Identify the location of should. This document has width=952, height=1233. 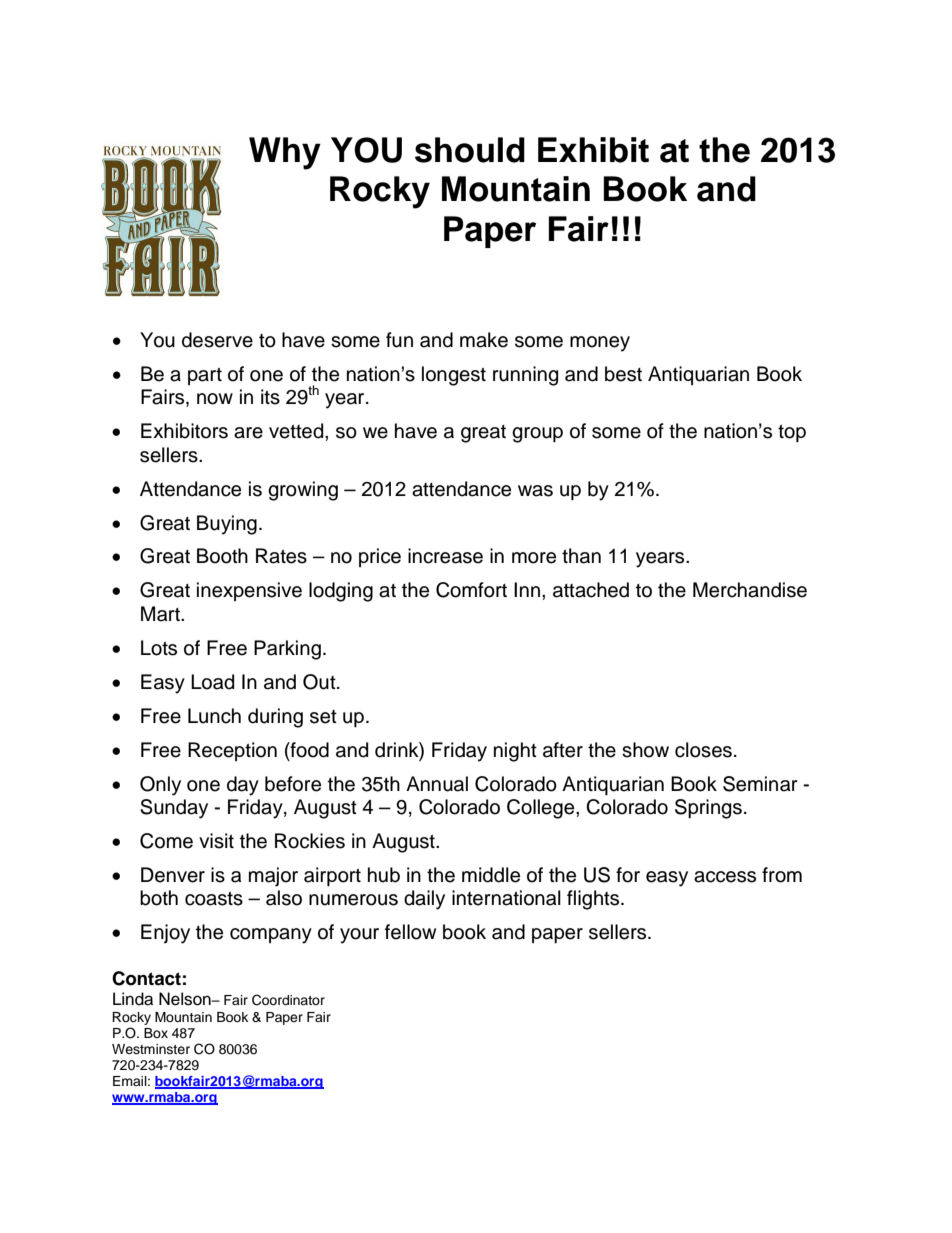
(470, 150).
